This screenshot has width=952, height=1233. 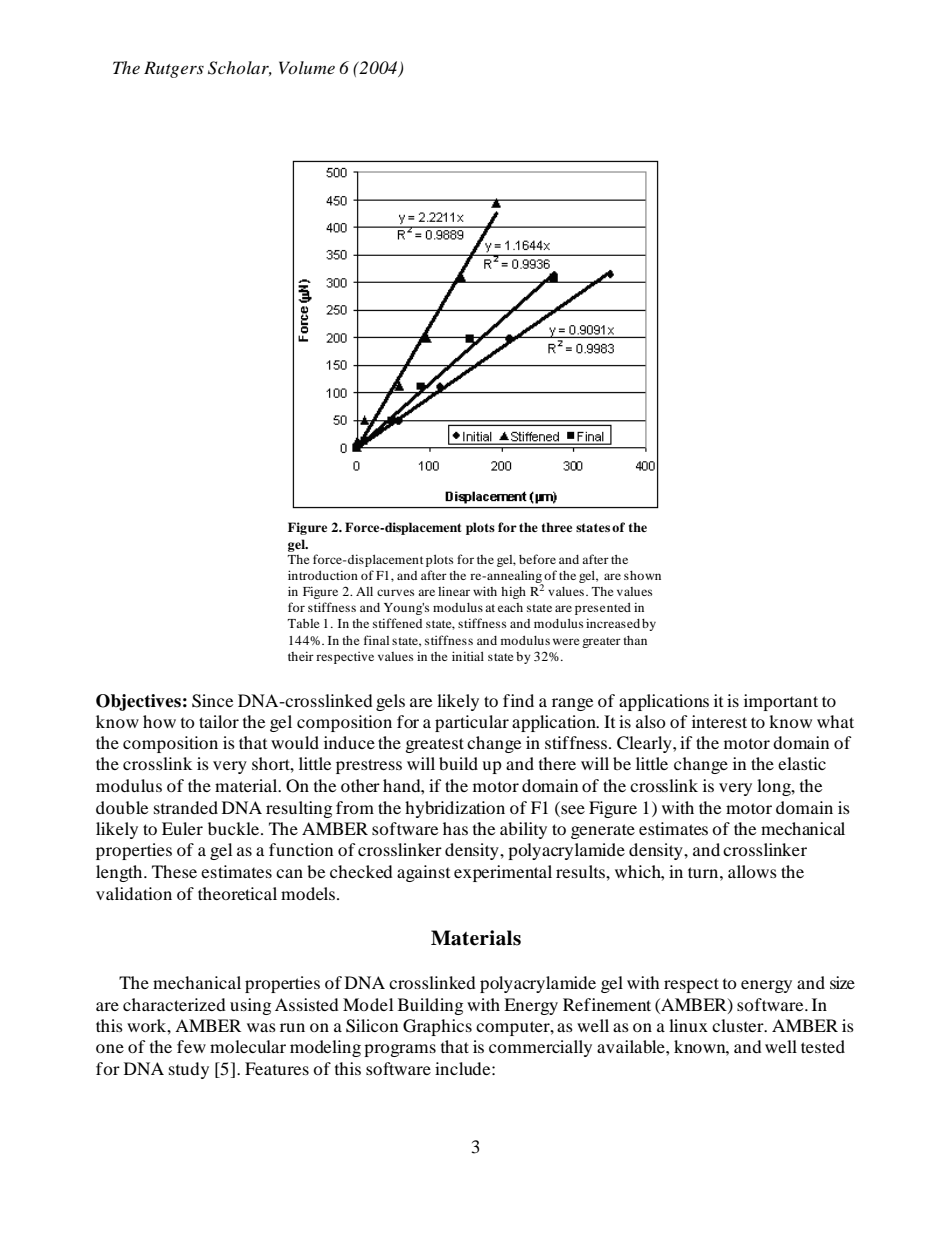 I want to click on shown, so click(x=642, y=575).
